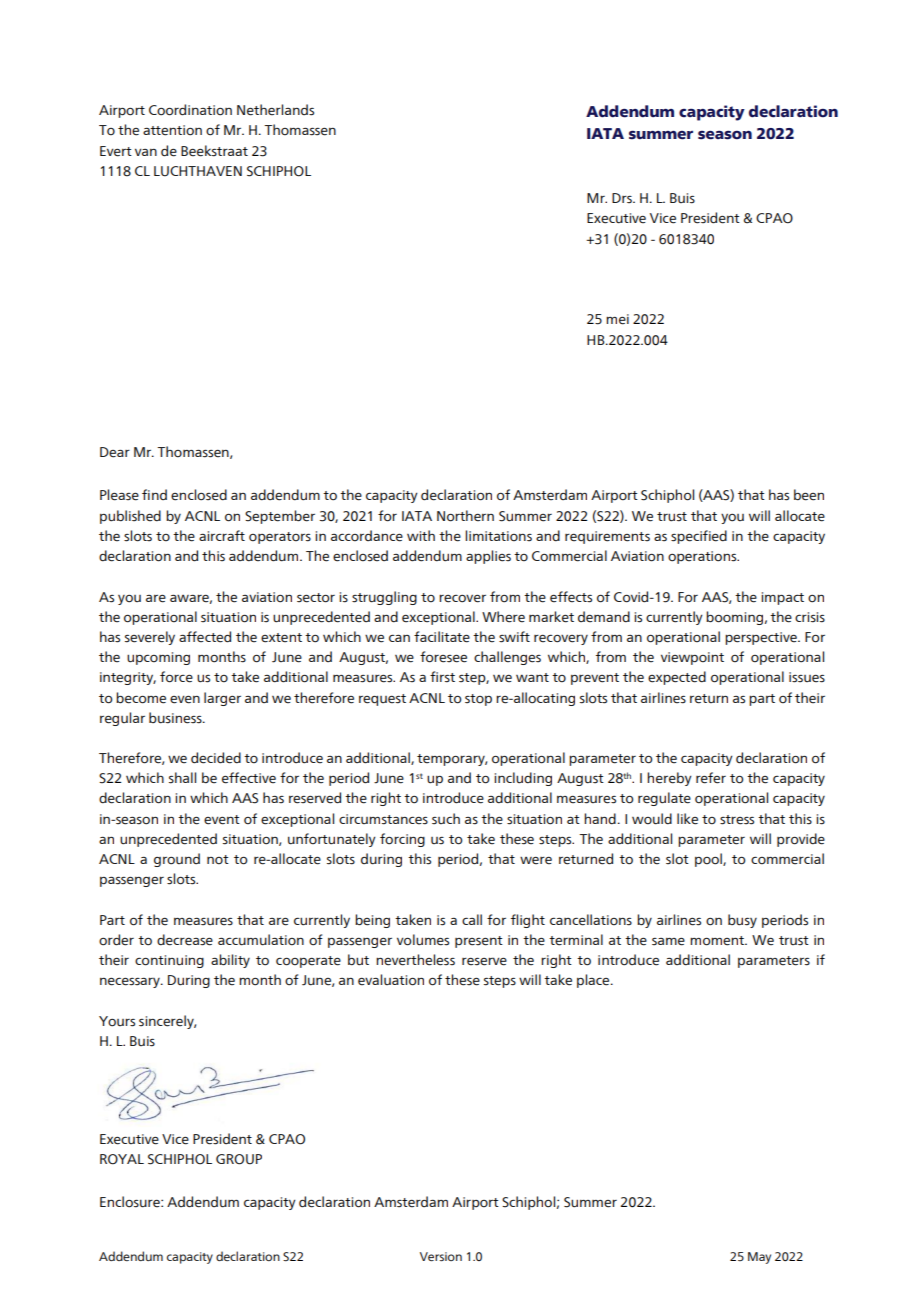 This screenshot has width=924, height=1308. Describe the element at coordinates (176, 677) in the screenshot. I see `force` at that location.
